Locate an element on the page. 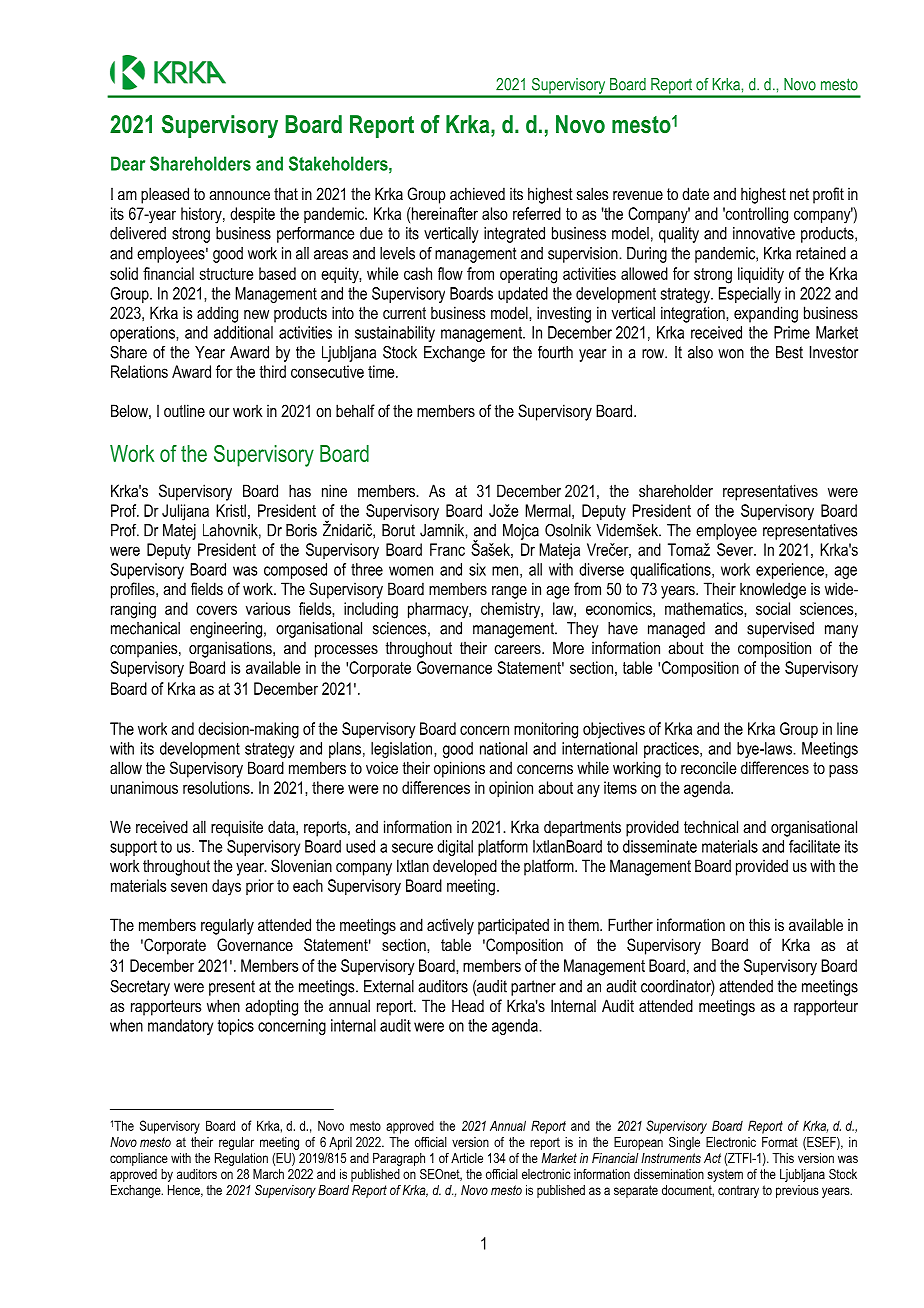 Image resolution: width=924 pixels, height=1308 pixels. announce is located at coordinates (239, 195).
